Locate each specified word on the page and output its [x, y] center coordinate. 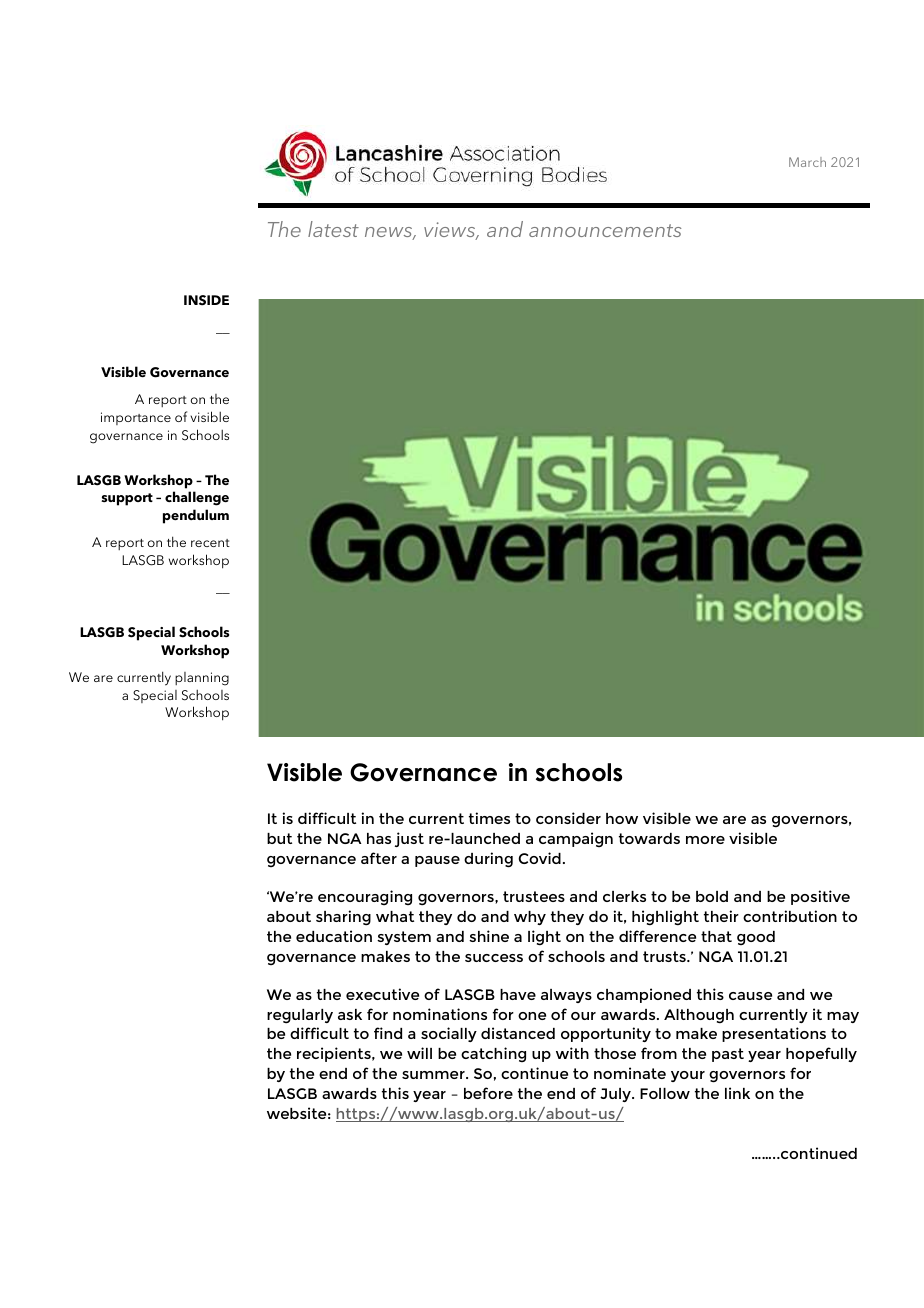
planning [202, 679]
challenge [197, 498]
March [807, 162]
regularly [300, 1016]
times [489, 818]
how [622, 818]
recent [210, 543]
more [705, 840]
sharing [343, 918]
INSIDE [206, 300]
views [451, 231]
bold [712, 896]
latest [333, 229]
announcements [605, 230]
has [379, 838]
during [488, 860]
